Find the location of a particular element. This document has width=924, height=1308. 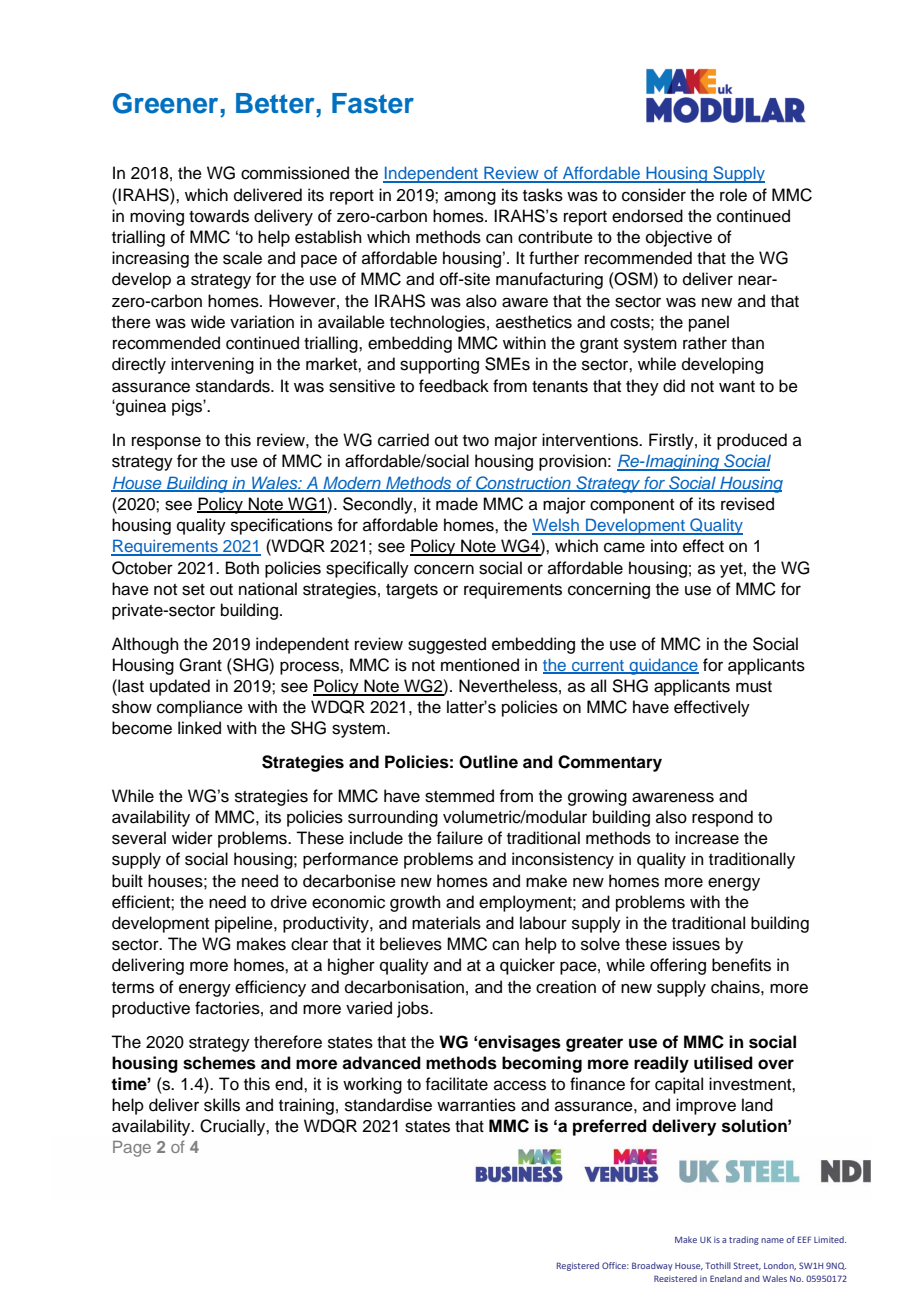

mentioned is located at coordinates (480, 665).
